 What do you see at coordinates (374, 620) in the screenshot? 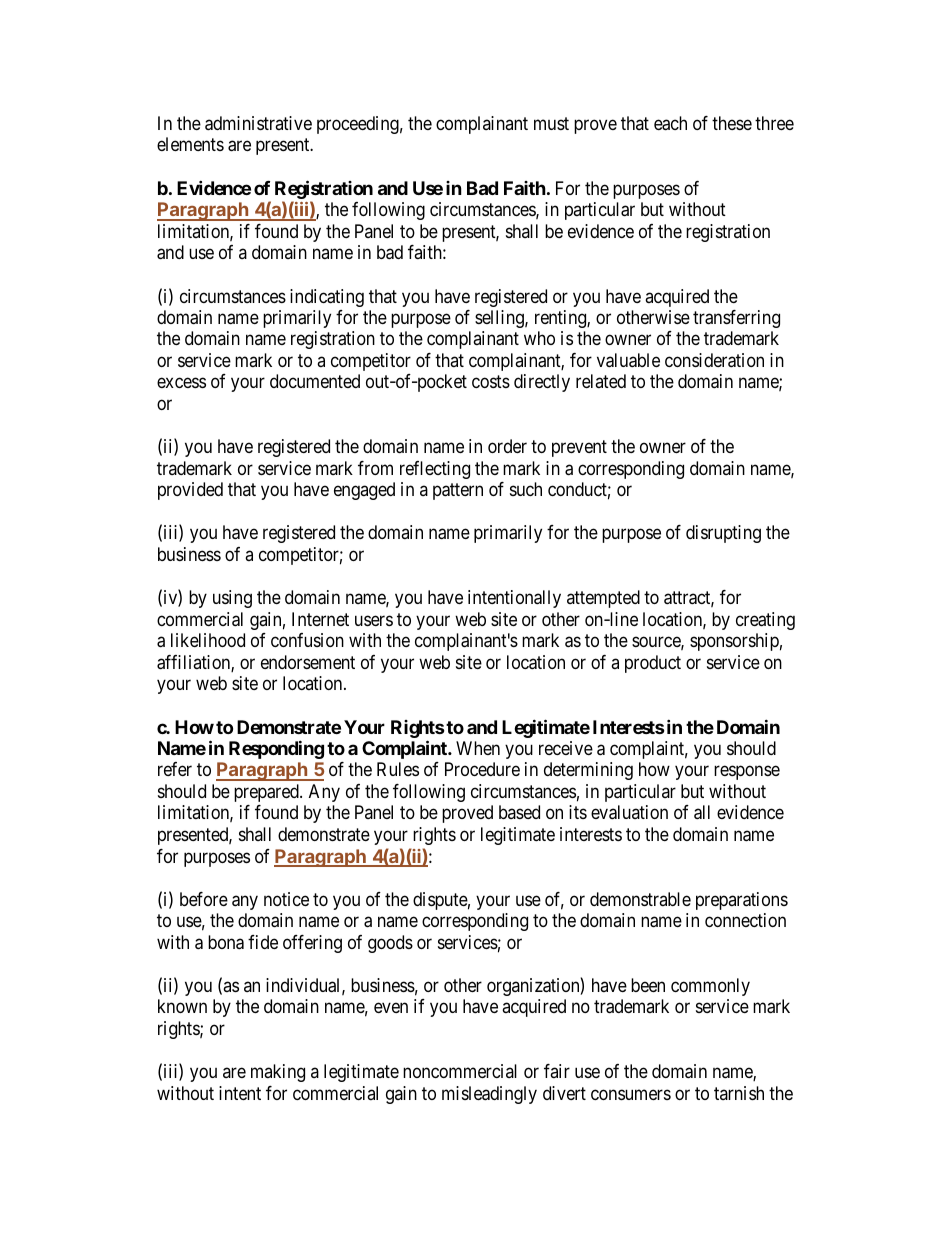
I see `users` at bounding box center [374, 620].
